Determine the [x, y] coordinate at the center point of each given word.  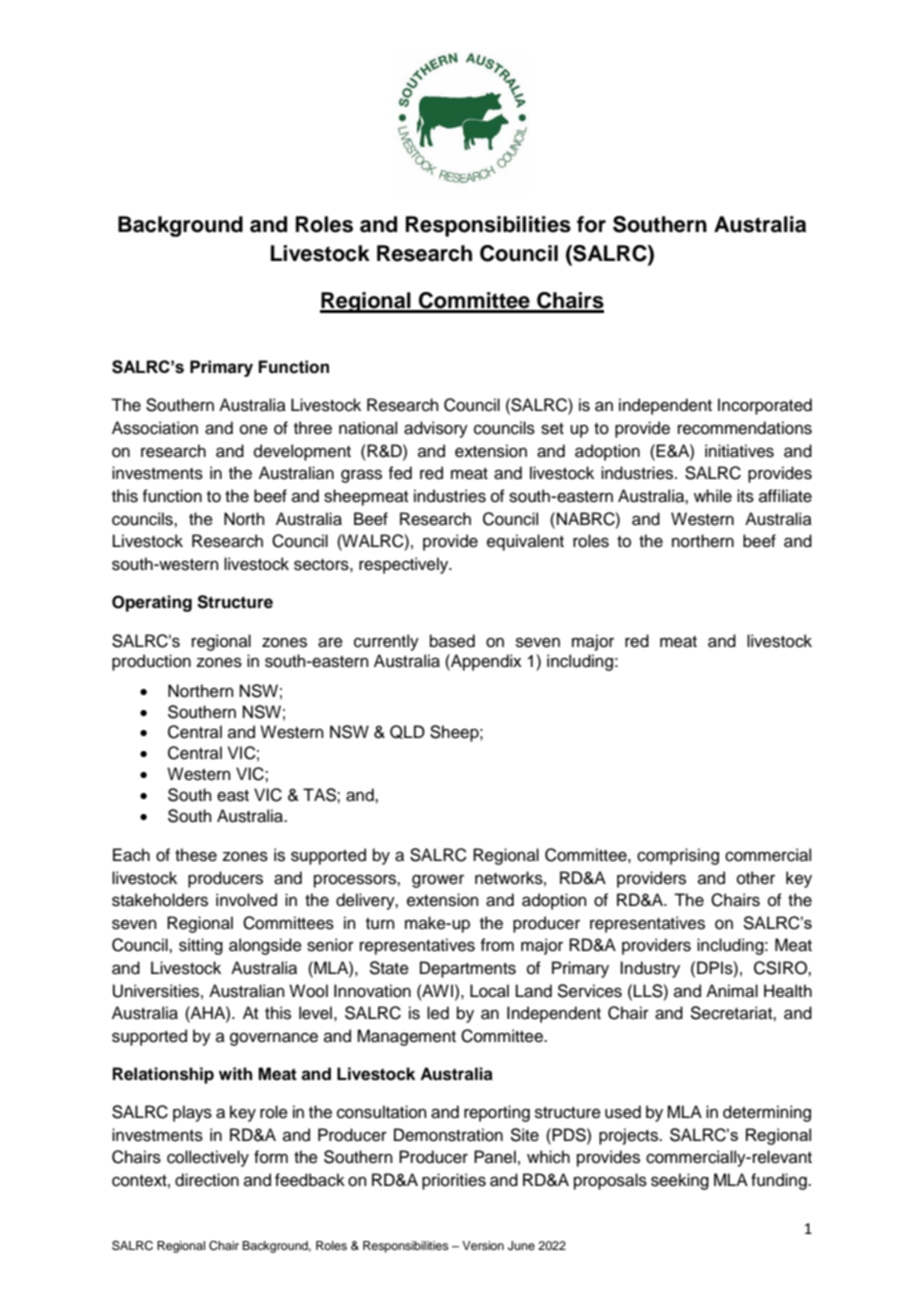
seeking [680, 1181]
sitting [201, 946]
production [151, 662]
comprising [678, 856]
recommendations [745, 428]
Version [483, 1245]
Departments [468, 969]
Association [155, 428]
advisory [436, 429]
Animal [732, 991]
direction [207, 1180]
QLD [407, 732]
